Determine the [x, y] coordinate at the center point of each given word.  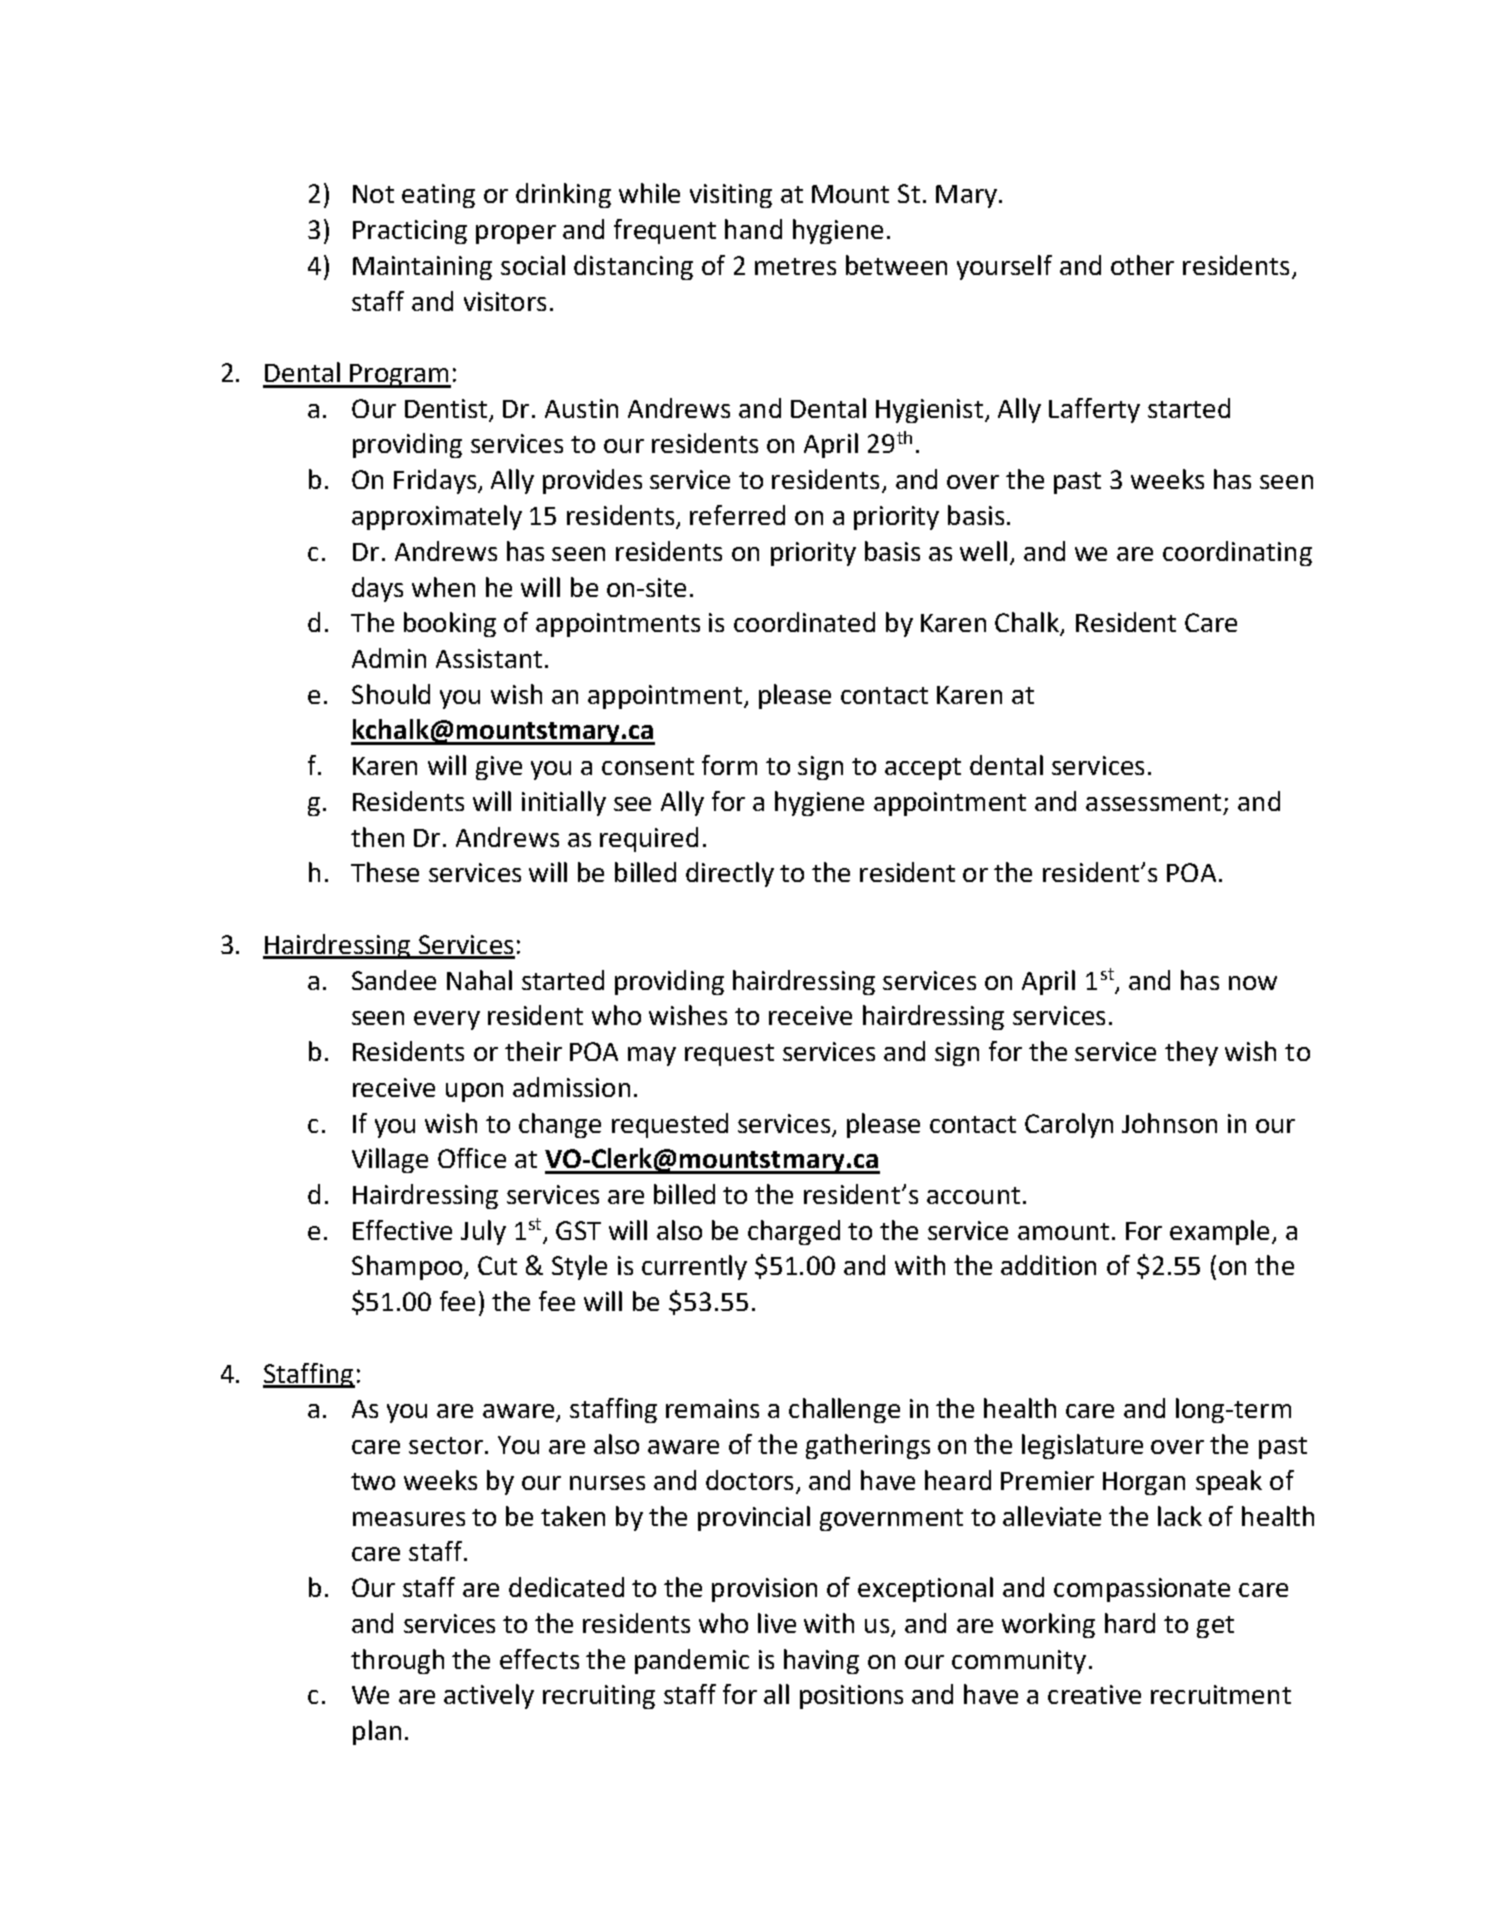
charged [794, 1232]
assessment [1153, 802]
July [483, 1232]
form [729, 765]
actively [489, 1696]
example [1219, 1232]
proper [516, 234]
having [821, 1661]
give [499, 768]
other [1142, 265]
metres [795, 266]
